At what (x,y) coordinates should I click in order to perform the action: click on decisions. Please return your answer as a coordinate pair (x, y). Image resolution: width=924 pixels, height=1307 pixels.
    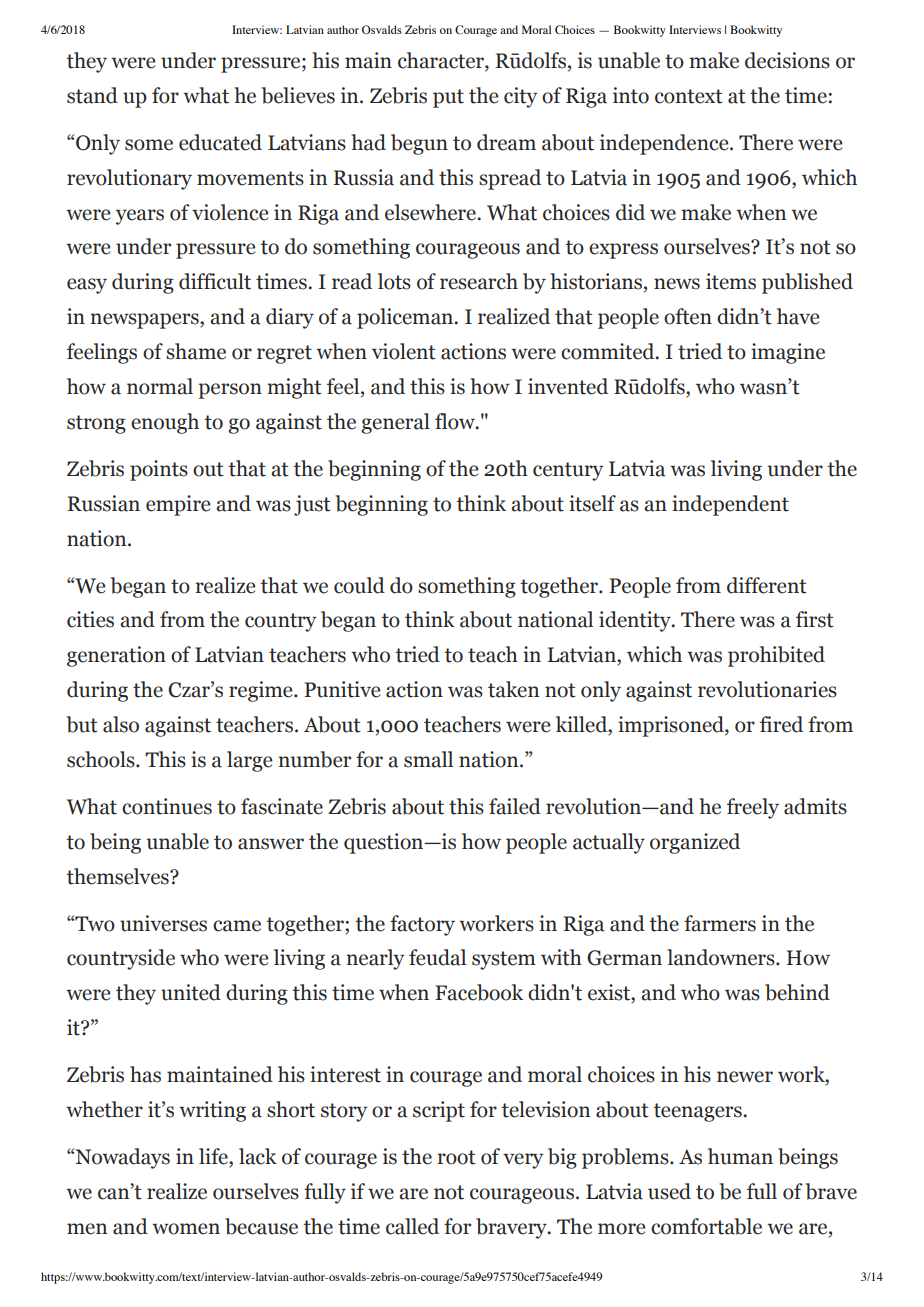
    Looking at the image, I should click on (787, 60).
